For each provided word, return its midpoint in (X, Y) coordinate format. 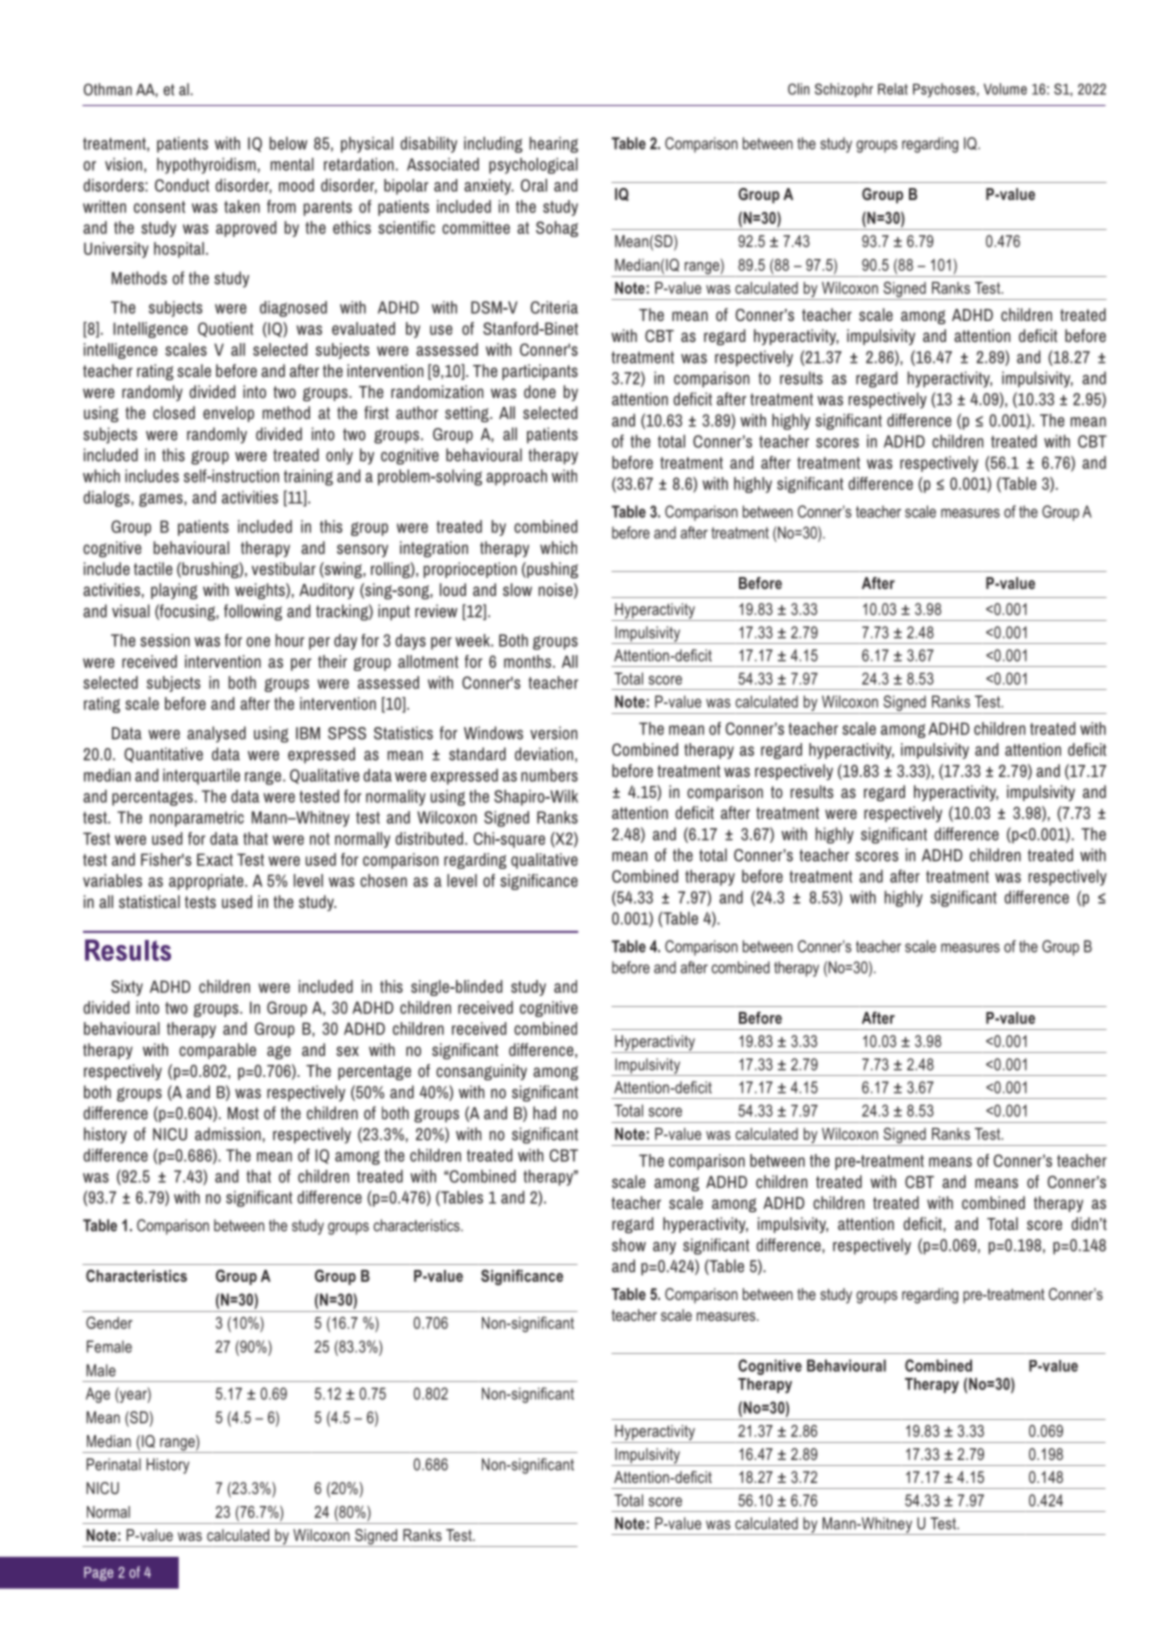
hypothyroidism (206, 166)
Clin (798, 89)
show (629, 1245)
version (553, 733)
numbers (549, 775)
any (664, 1248)
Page (98, 1574)
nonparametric (197, 819)
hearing (554, 145)
